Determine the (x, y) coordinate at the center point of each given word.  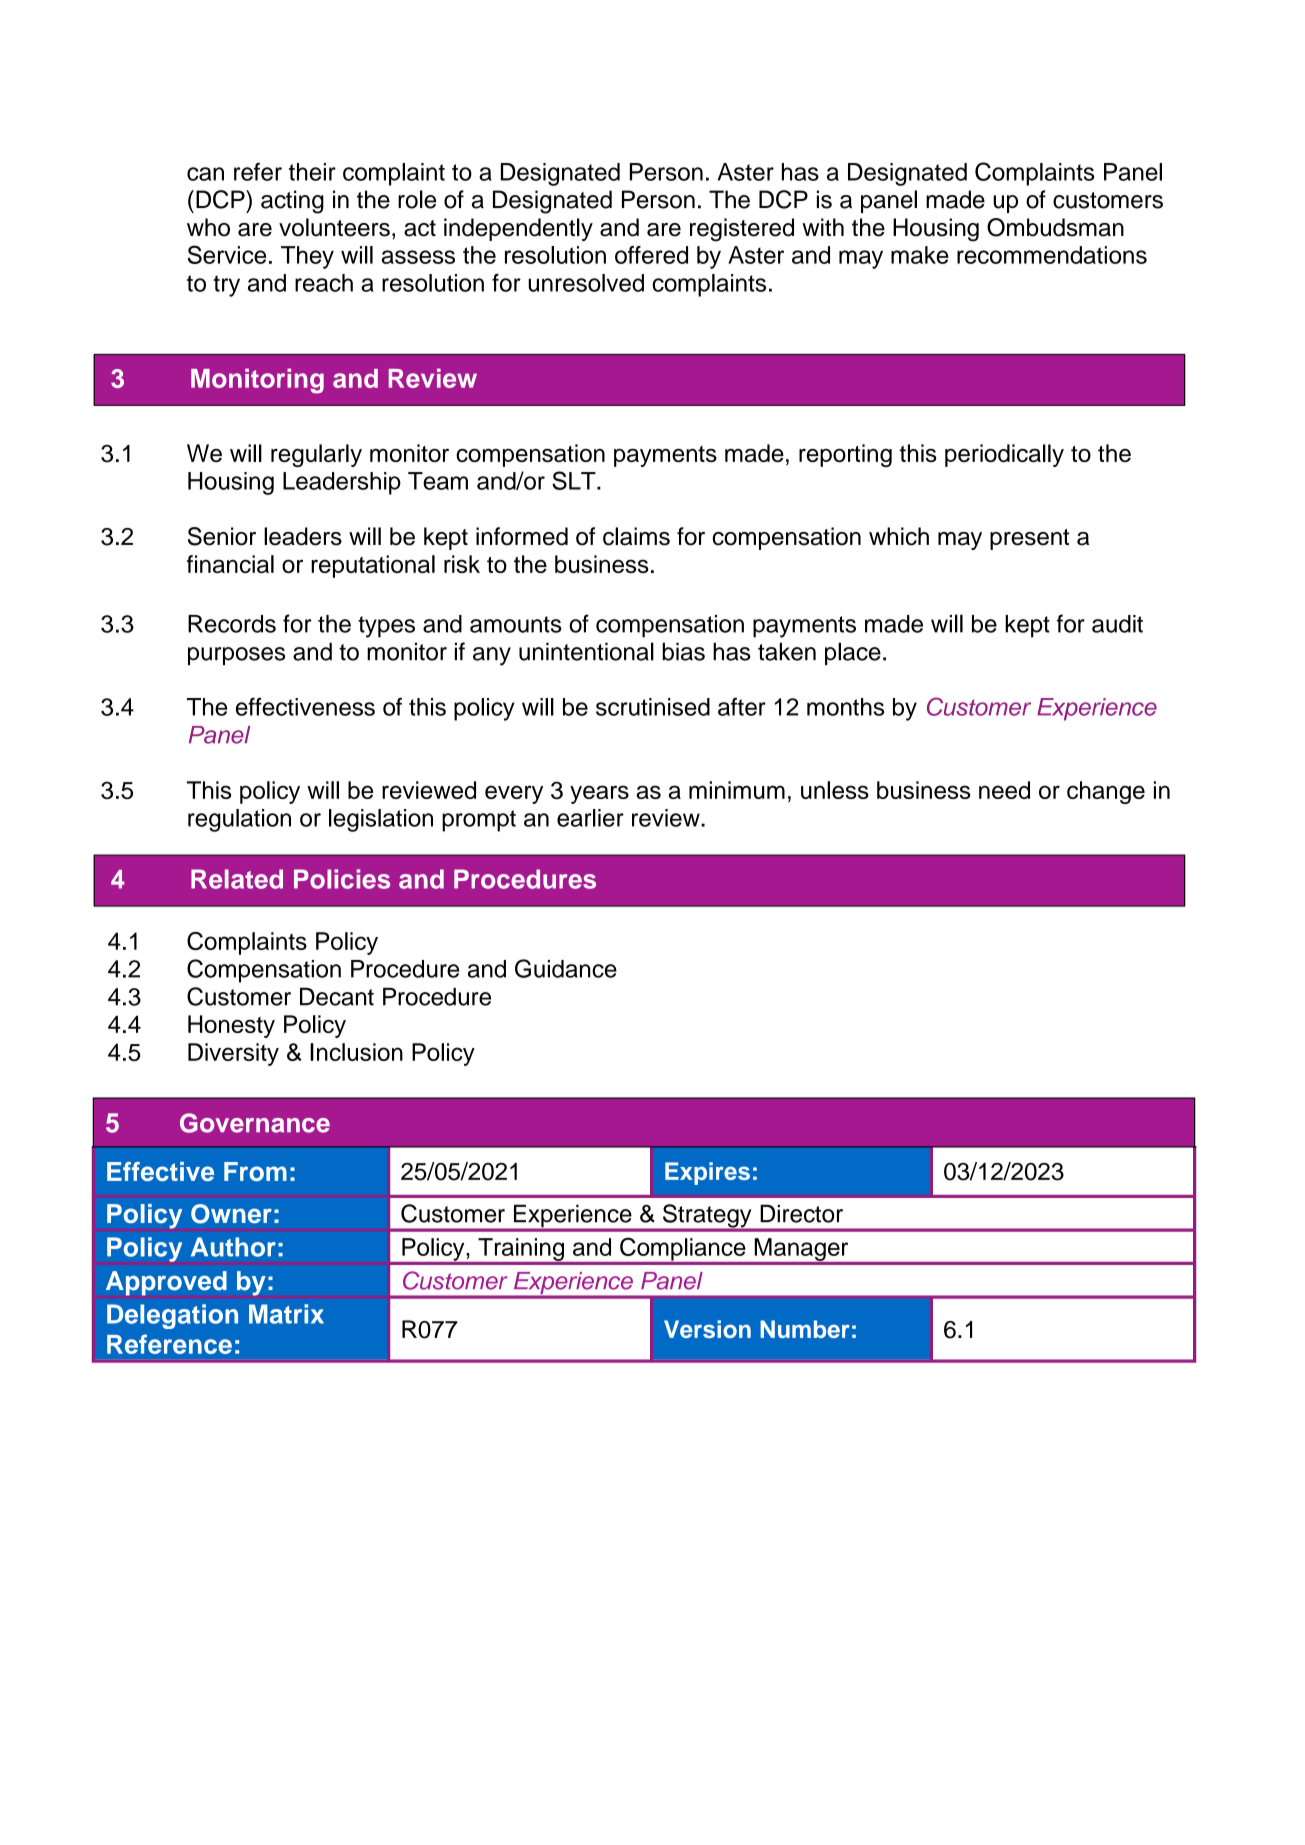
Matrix (286, 1314)
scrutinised (653, 707)
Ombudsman (1055, 227)
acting (292, 202)
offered (651, 255)
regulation (239, 820)
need (1004, 790)
